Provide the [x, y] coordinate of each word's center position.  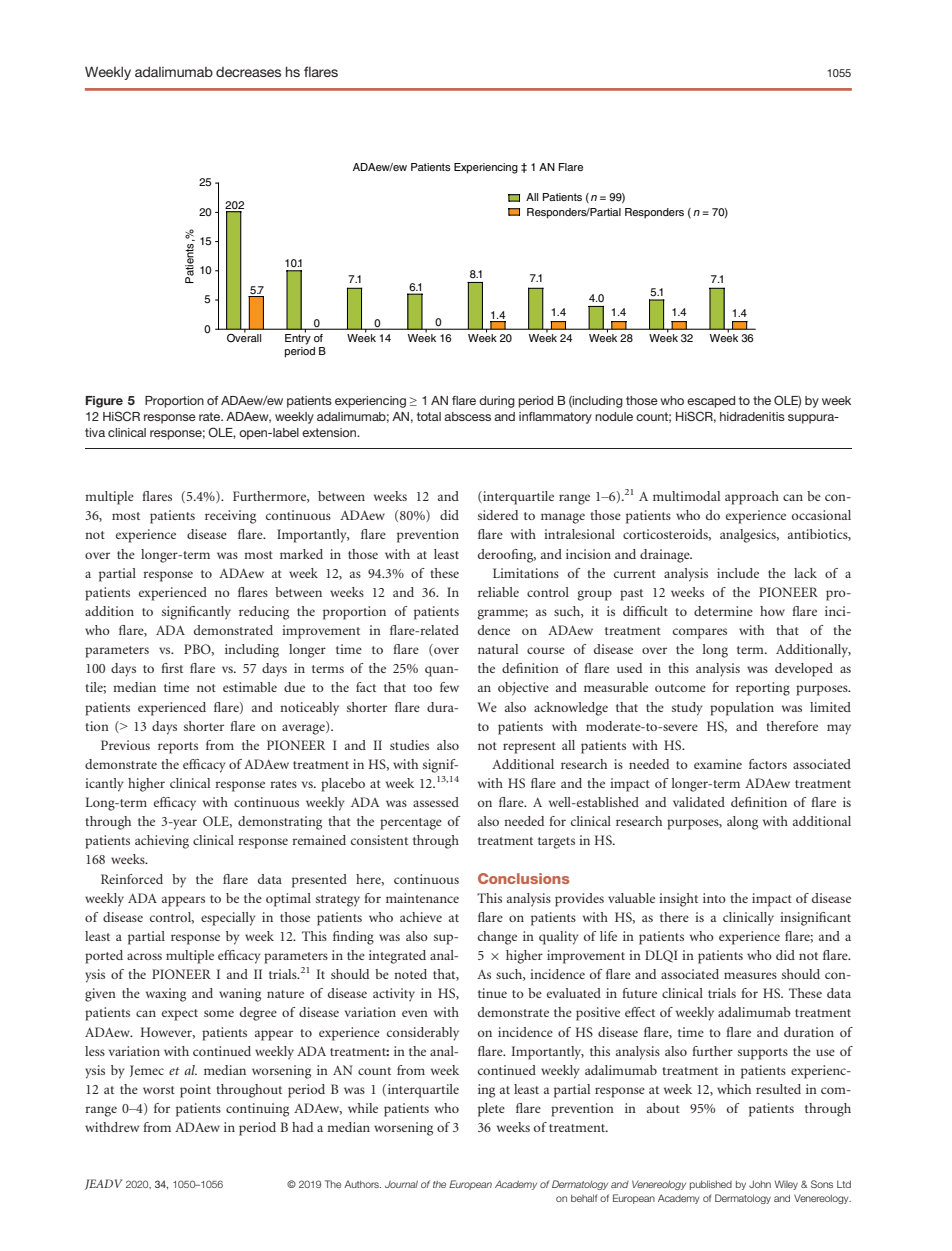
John [760, 1184]
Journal [401, 1184]
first [172, 668]
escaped [711, 402]
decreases [248, 72]
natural [498, 649]
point [195, 1091]
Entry [298, 338]
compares [700, 633]
